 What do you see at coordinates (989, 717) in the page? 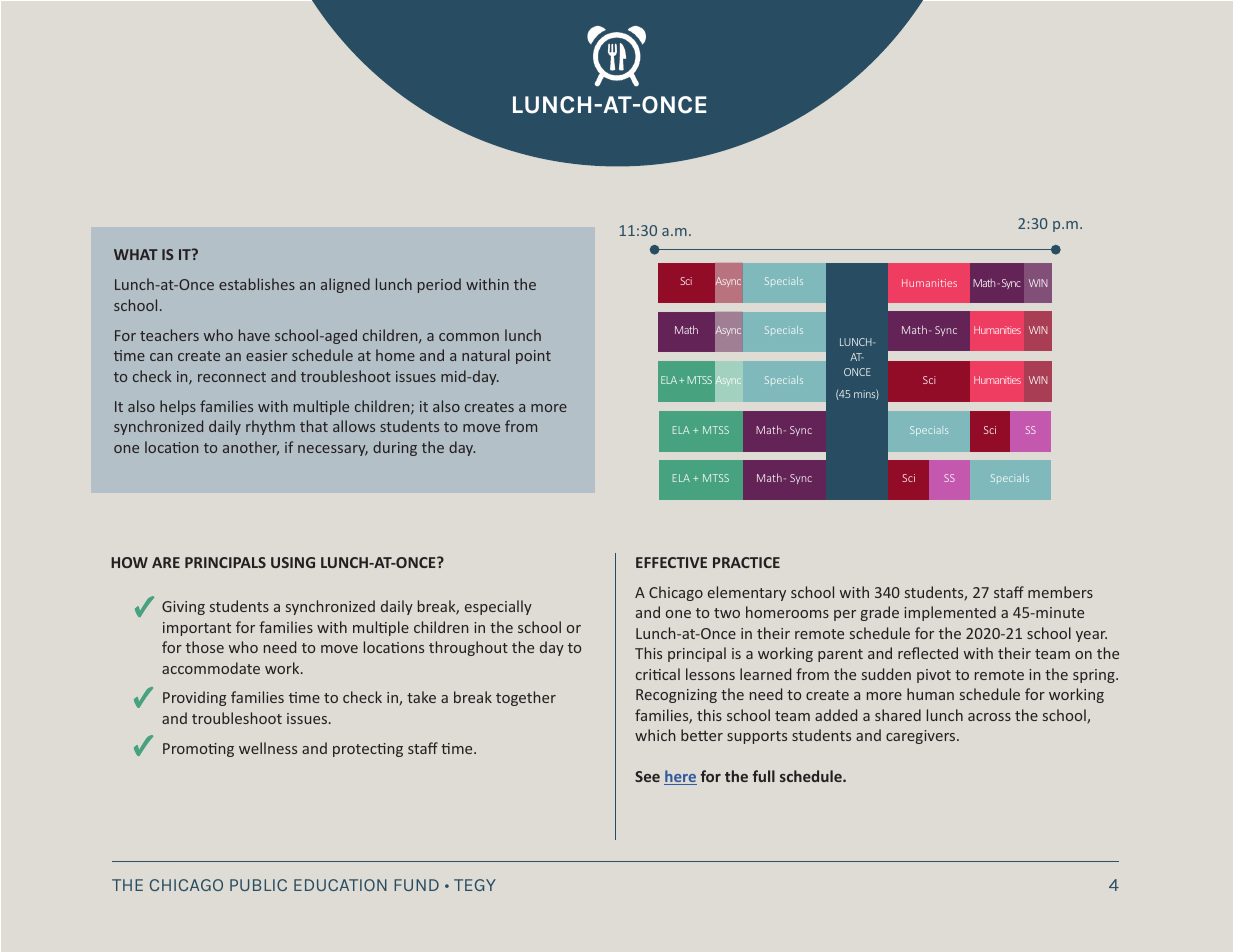
I see `across` at bounding box center [989, 717].
